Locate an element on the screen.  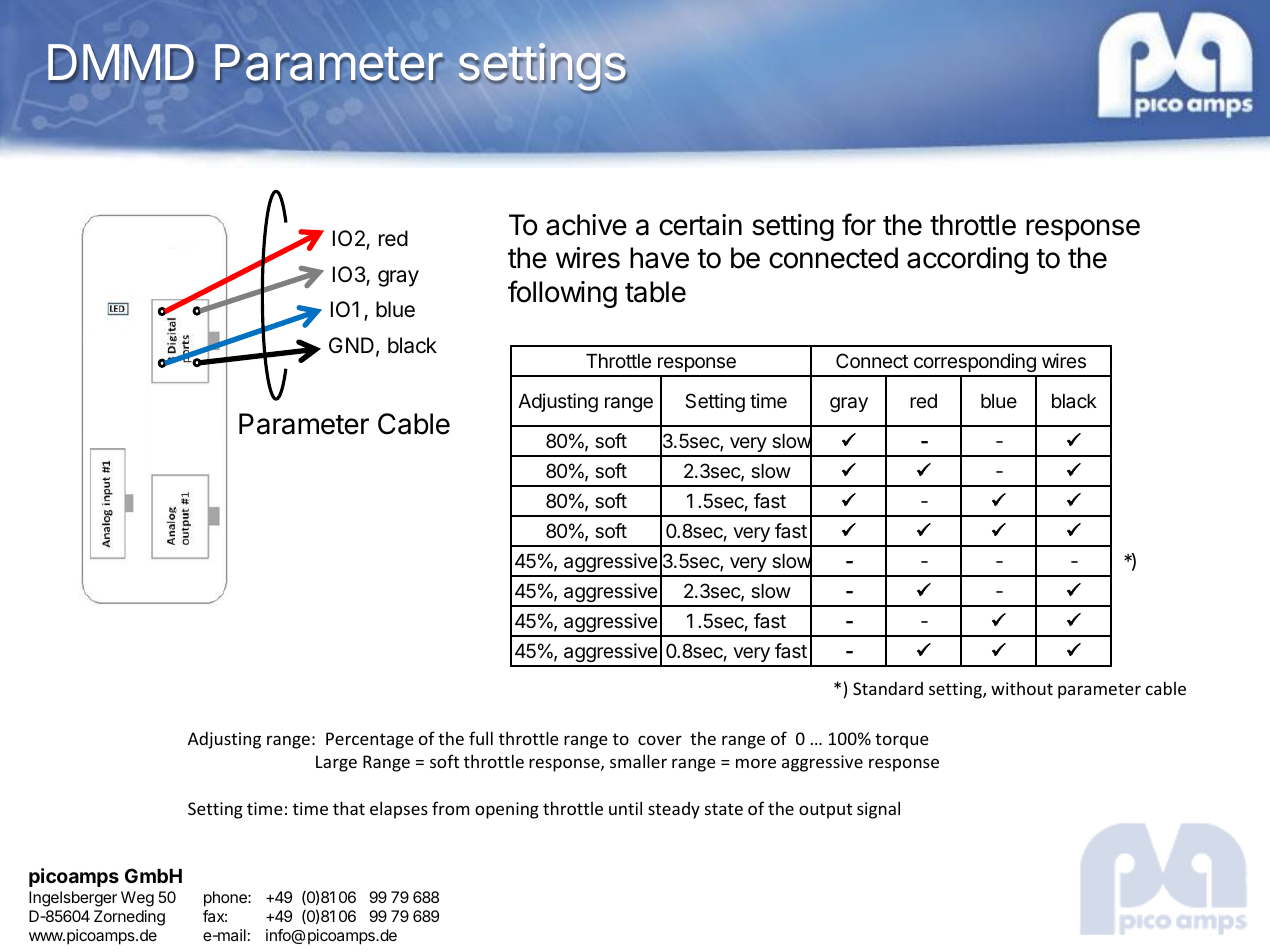
GND is located at coordinates (351, 345).
